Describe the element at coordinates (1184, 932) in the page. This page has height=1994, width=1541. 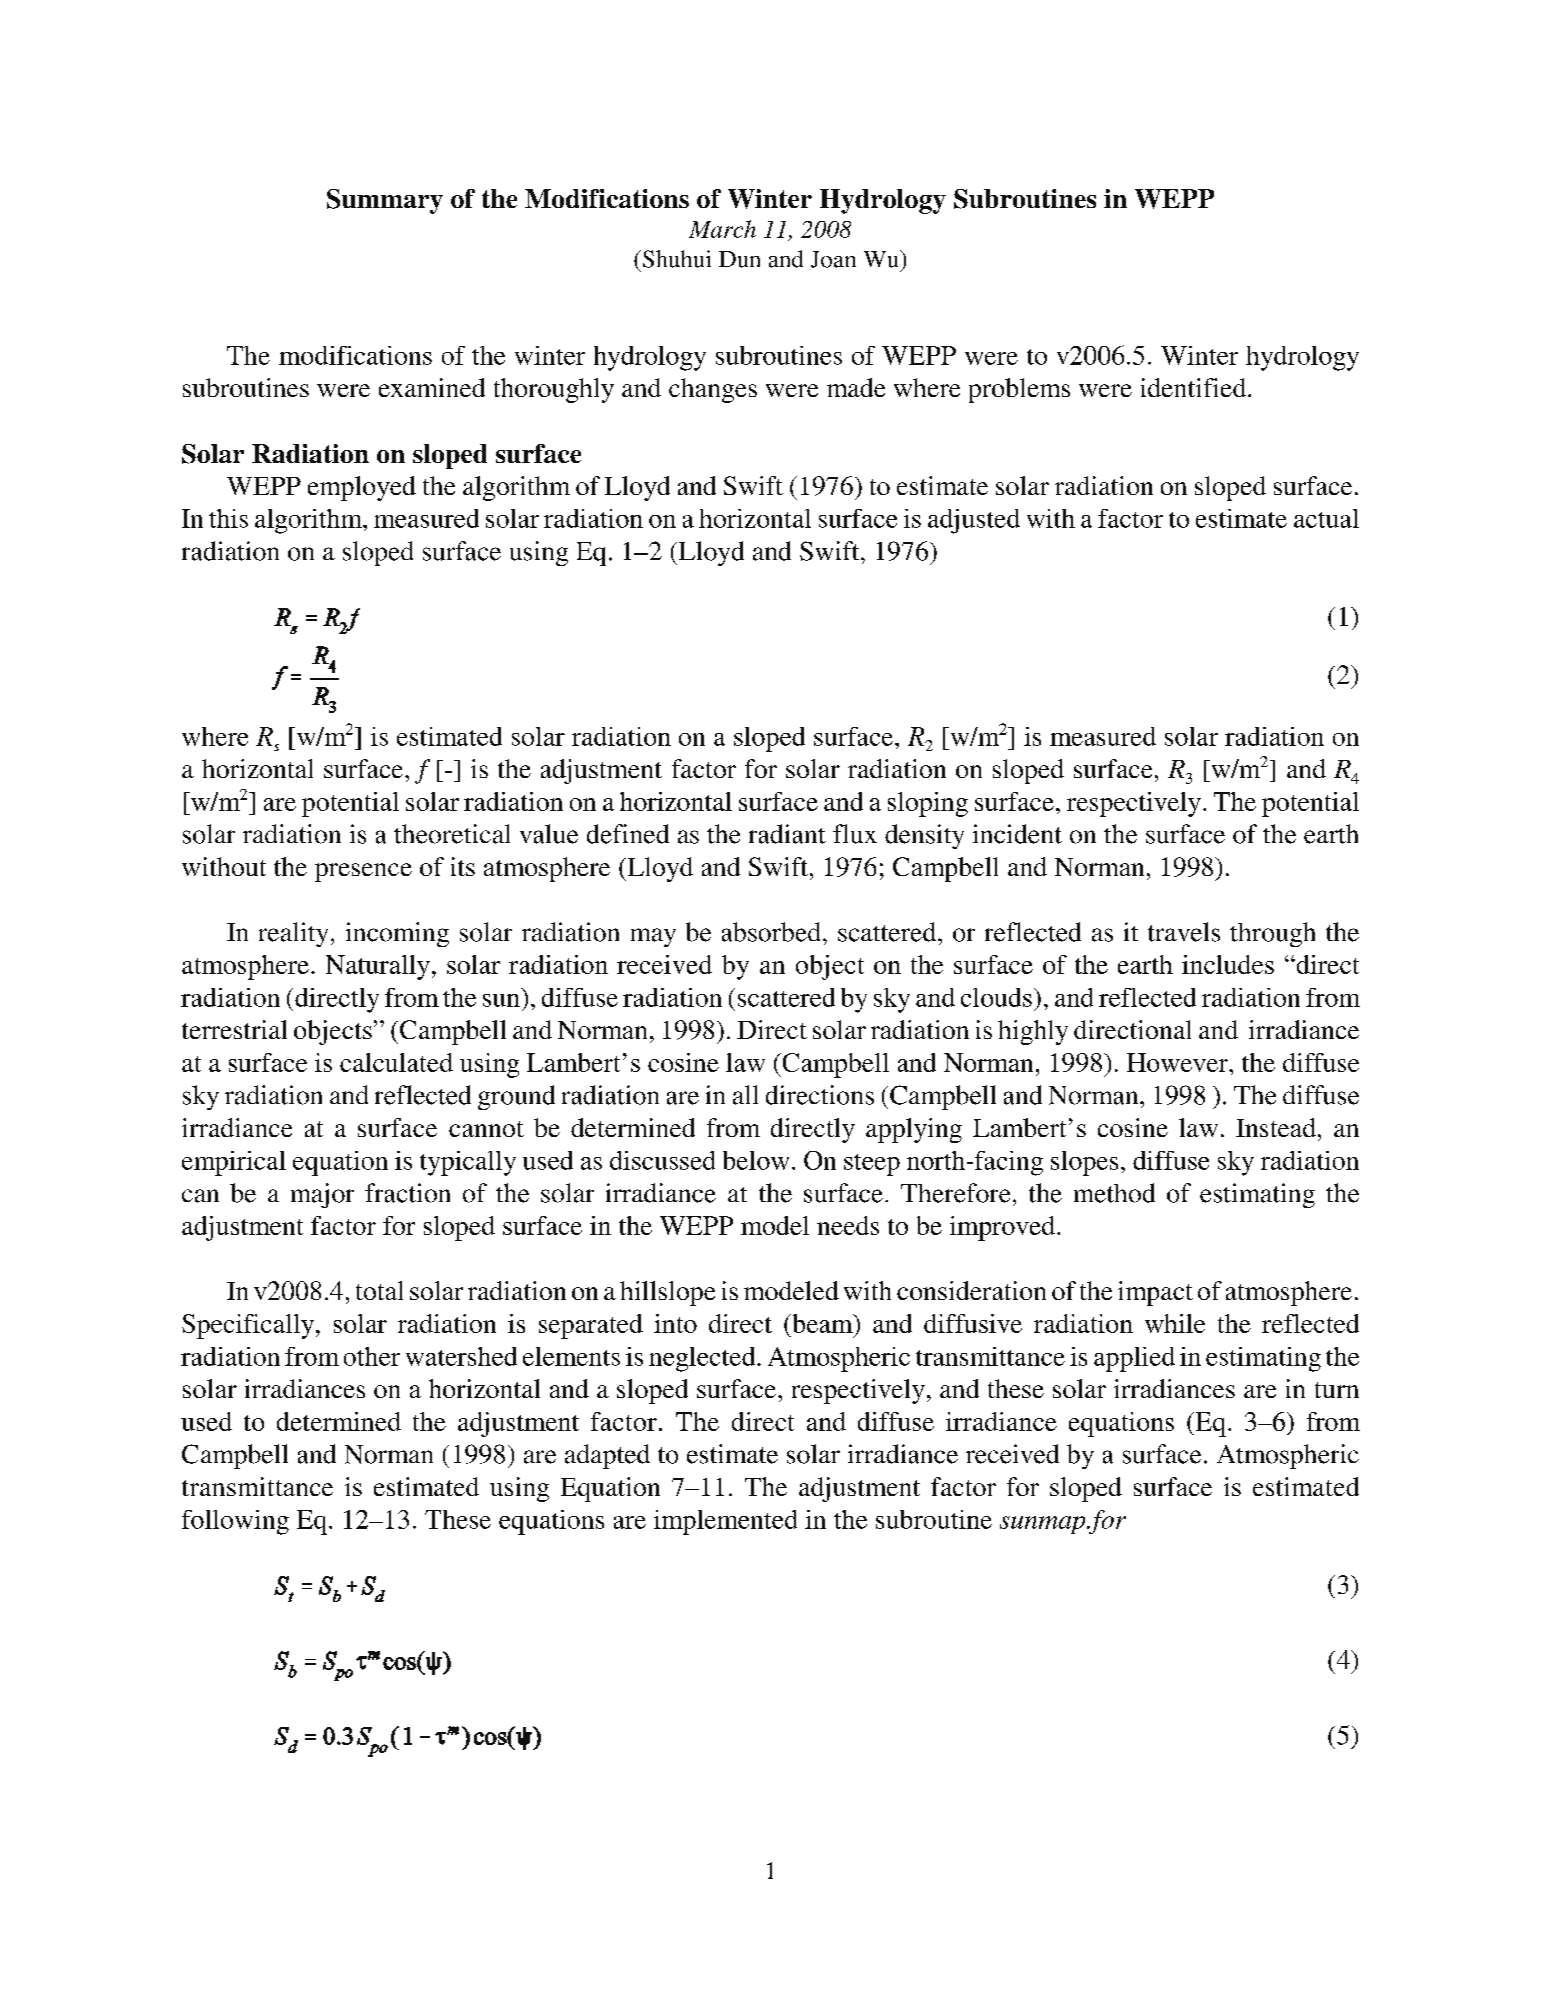
I see `travels` at that location.
